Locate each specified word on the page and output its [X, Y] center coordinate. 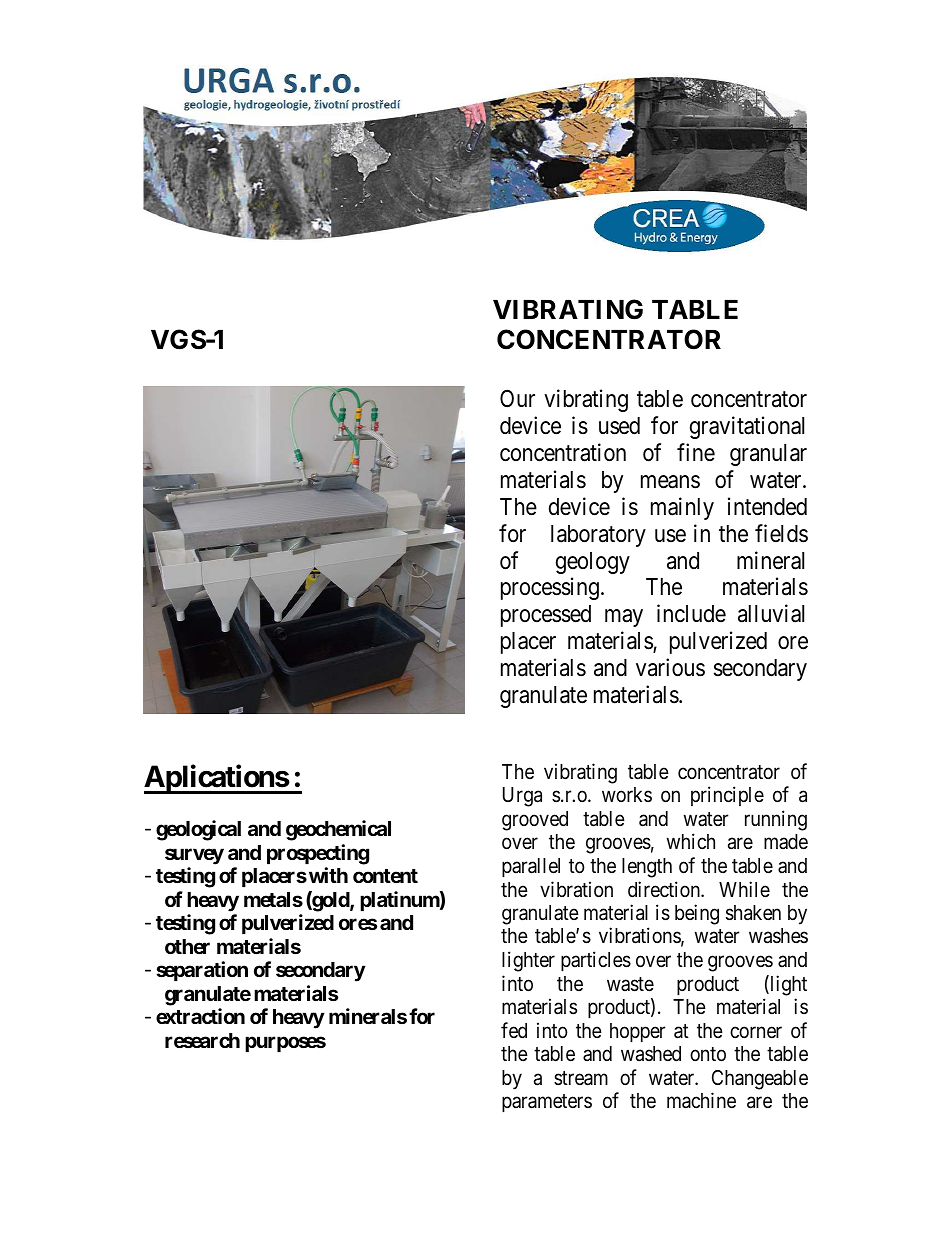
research [202, 1040]
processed [546, 616]
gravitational [747, 427]
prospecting [318, 854]
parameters [547, 1103]
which [691, 841]
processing [550, 589]
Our [517, 398]
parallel [531, 867]
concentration [563, 452]
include [691, 613]
